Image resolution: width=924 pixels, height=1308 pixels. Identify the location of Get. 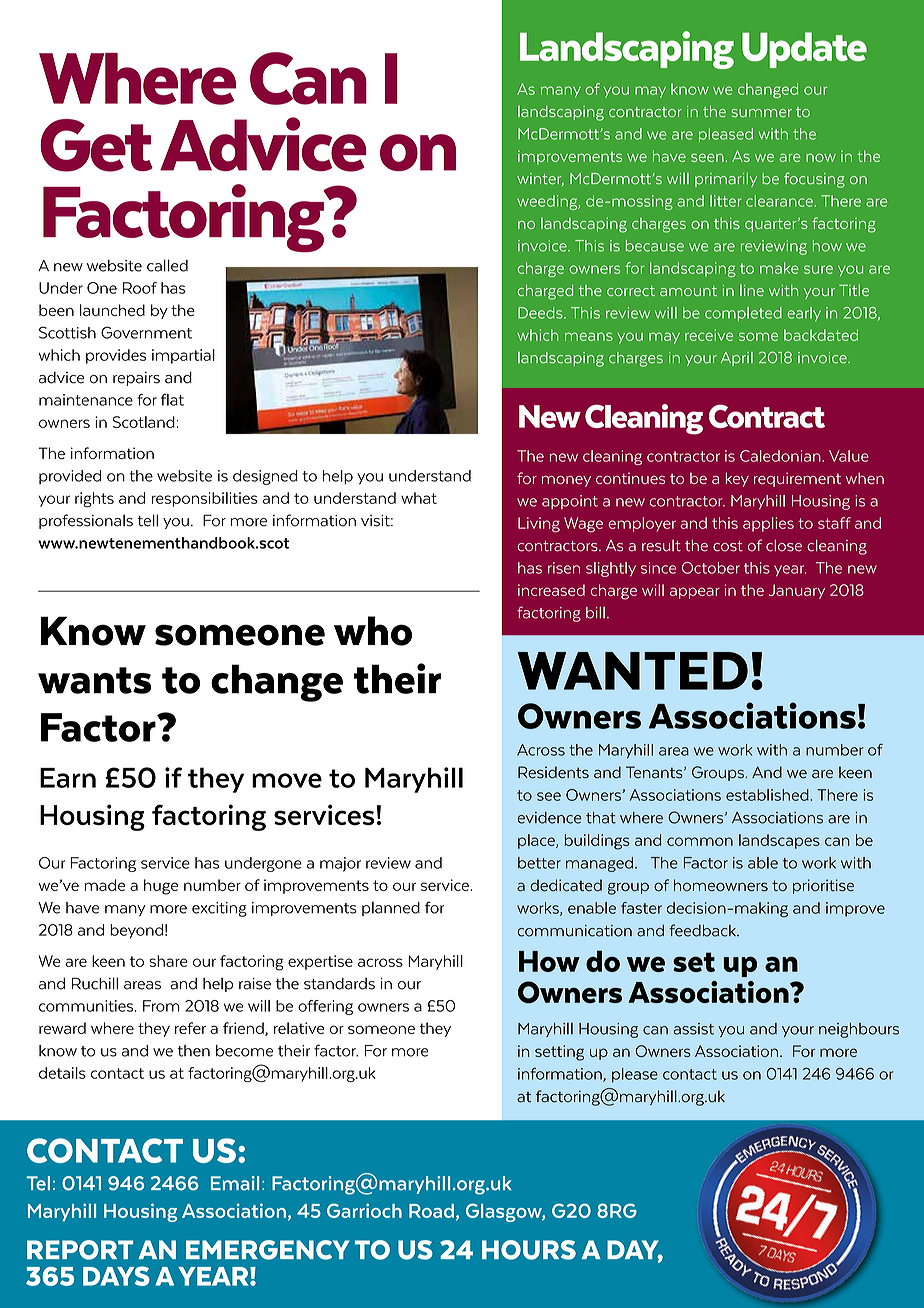
(96, 145).
